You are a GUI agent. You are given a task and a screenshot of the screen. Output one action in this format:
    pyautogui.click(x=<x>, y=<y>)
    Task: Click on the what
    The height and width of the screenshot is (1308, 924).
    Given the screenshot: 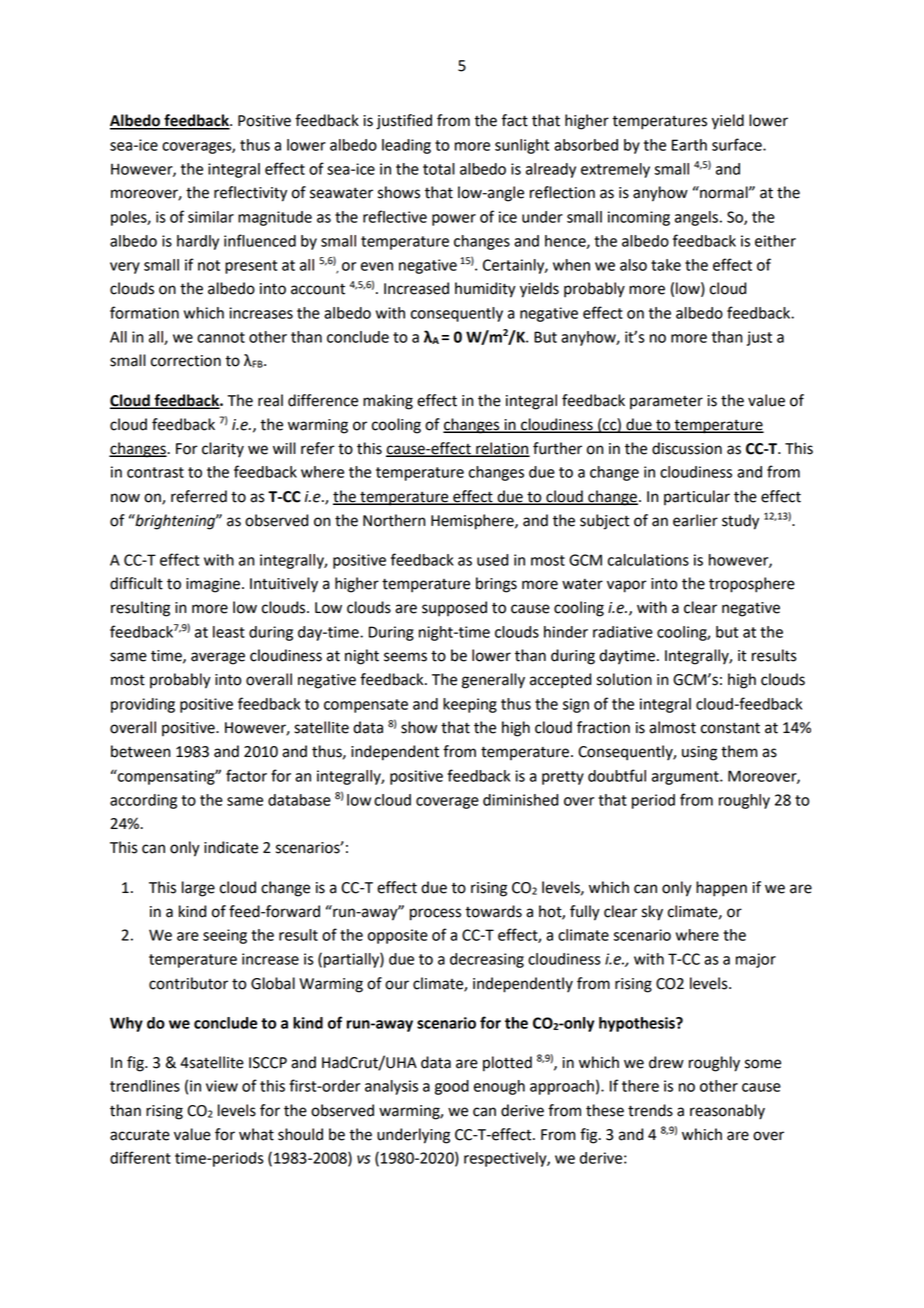 What is the action you would take?
    pyautogui.click(x=256, y=1134)
